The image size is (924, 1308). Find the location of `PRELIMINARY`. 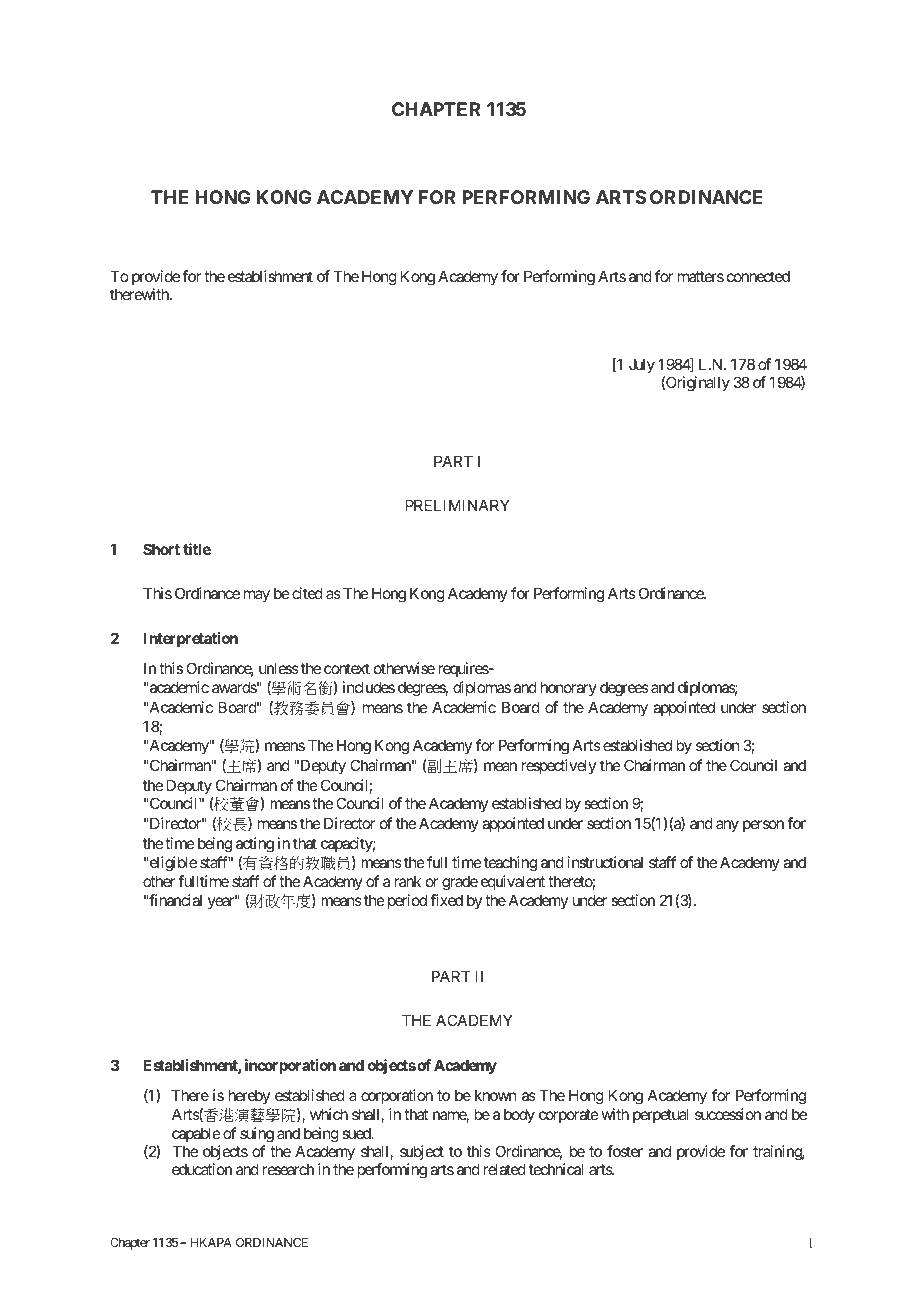

PRELIMINARY is located at coordinates (457, 505).
